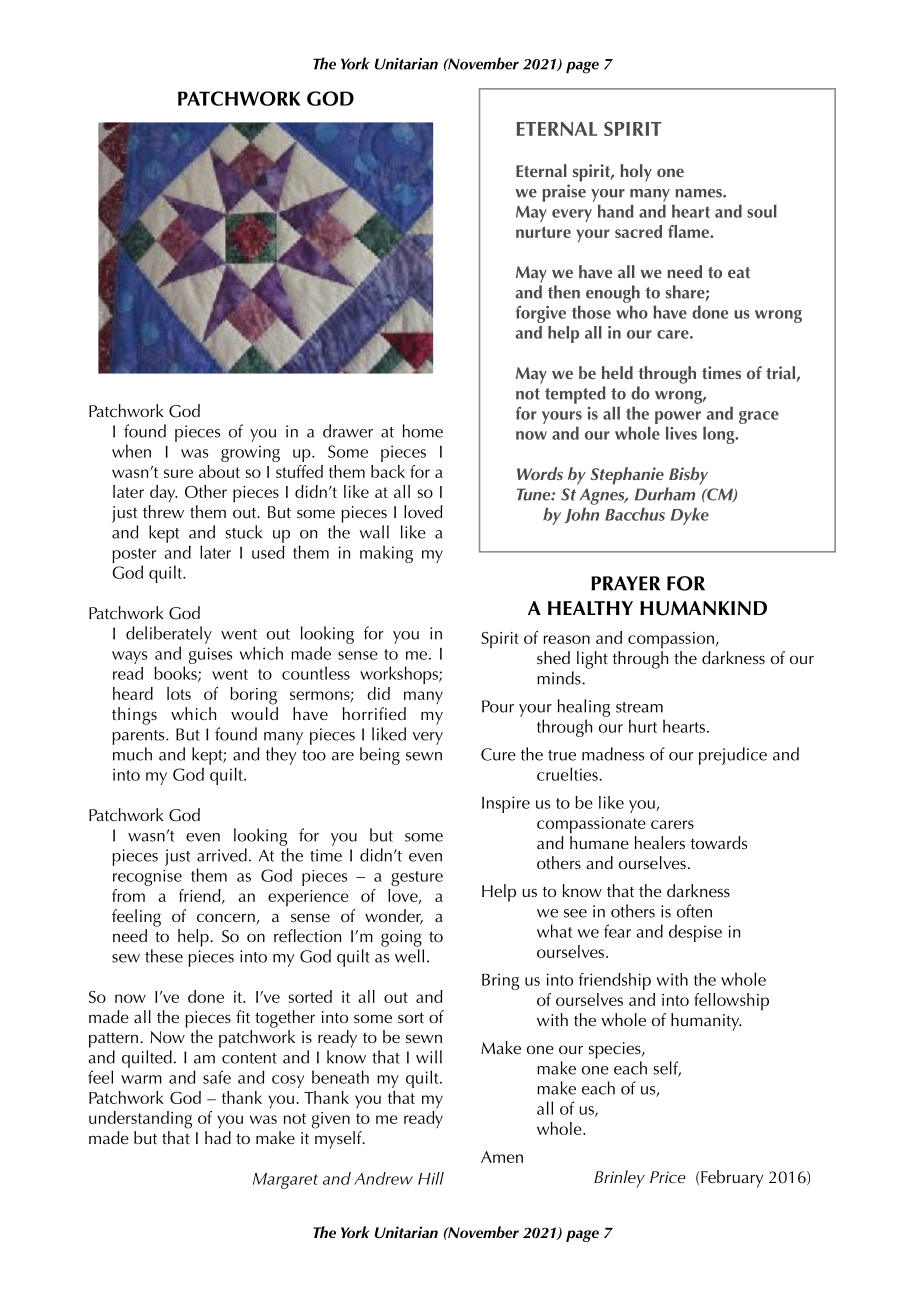 The height and width of the page is (1308, 924). Describe the element at coordinates (423, 431) in the page. I see `home` at that location.
